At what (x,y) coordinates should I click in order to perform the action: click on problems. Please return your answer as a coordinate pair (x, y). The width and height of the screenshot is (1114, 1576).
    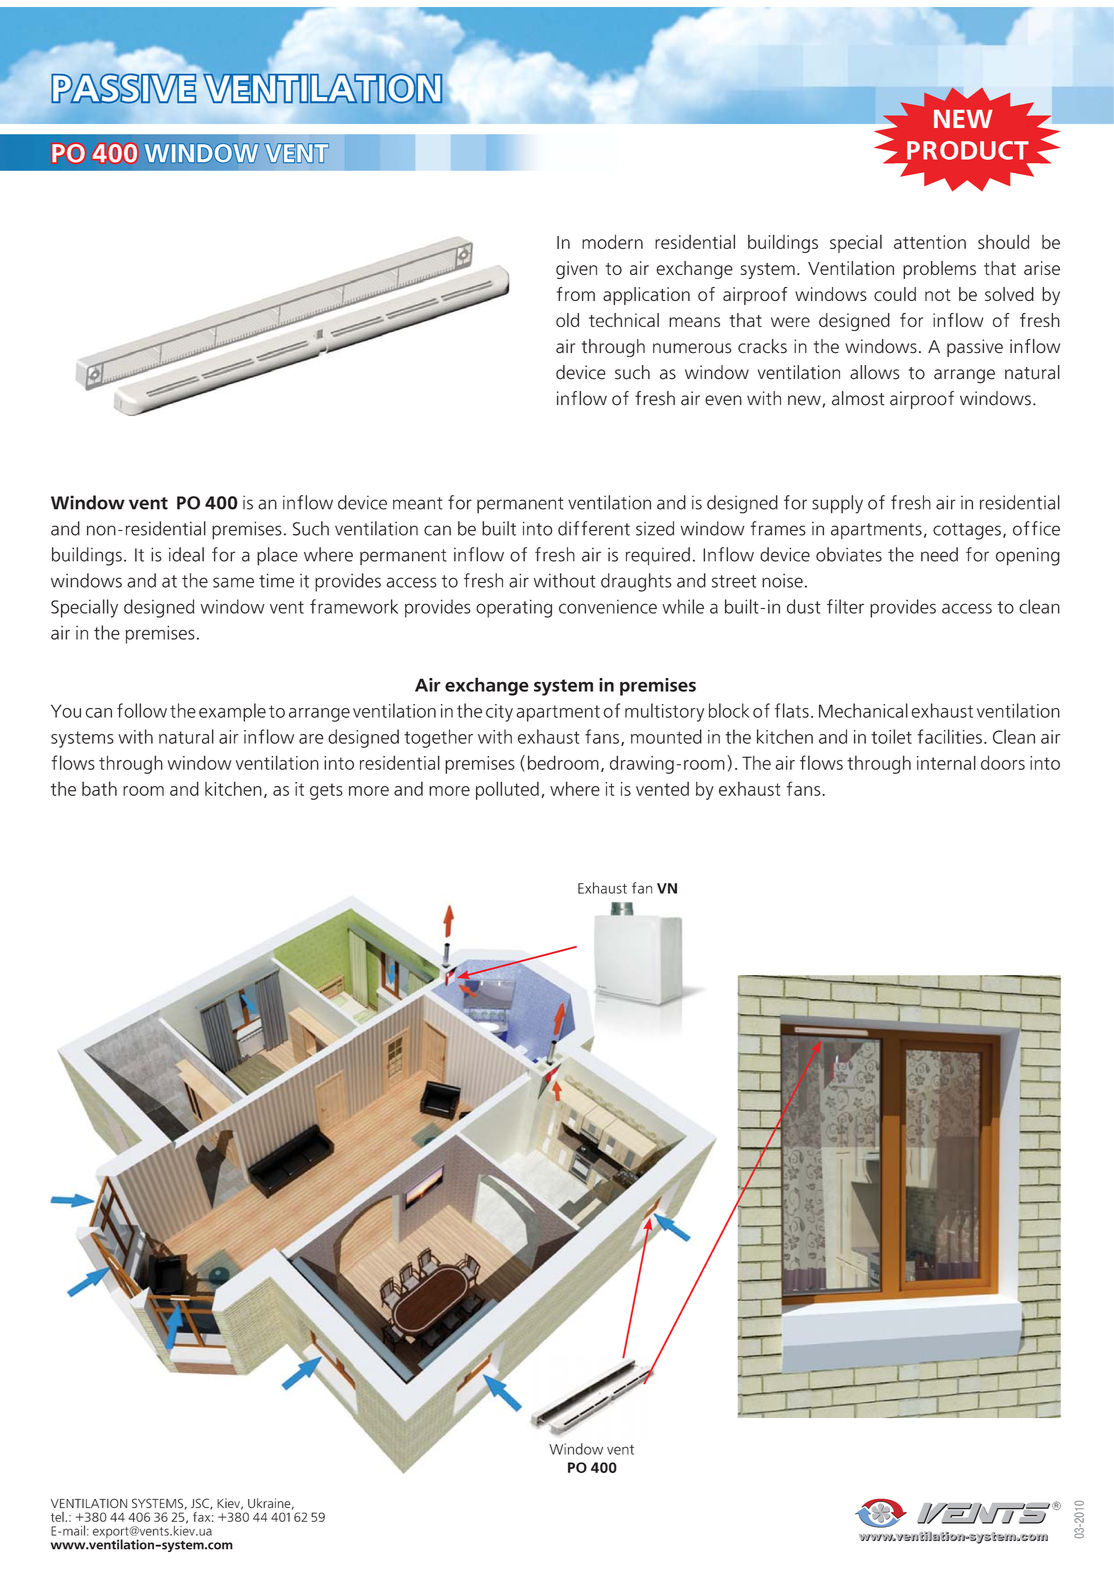
    Looking at the image, I should click on (939, 270).
